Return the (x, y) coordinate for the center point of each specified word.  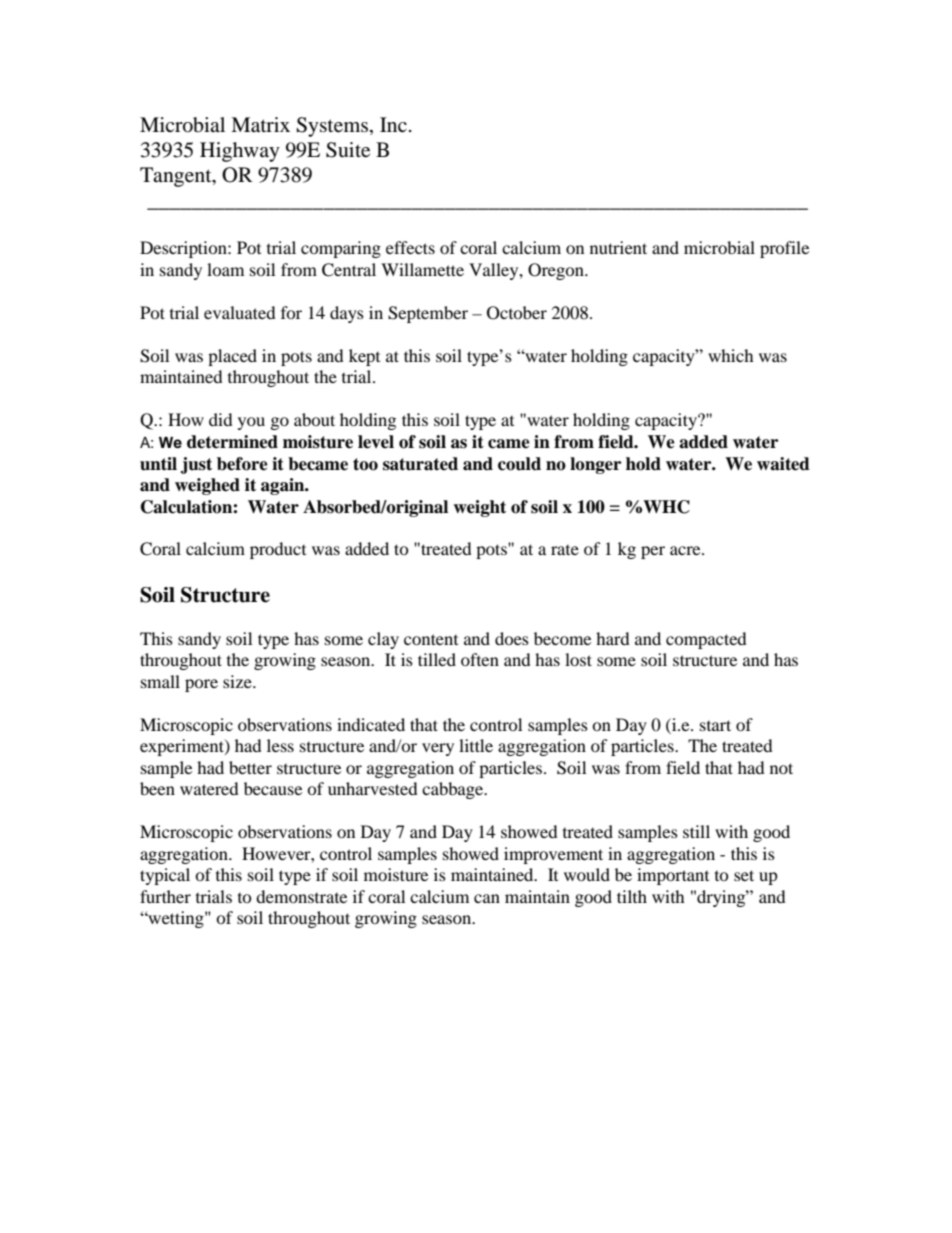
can (487, 898)
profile (784, 249)
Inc (393, 124)
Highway (240, 152)
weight (479, 508)
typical (165, 876)
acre (686, 550)
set (744, 875)
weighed (207, 486)
